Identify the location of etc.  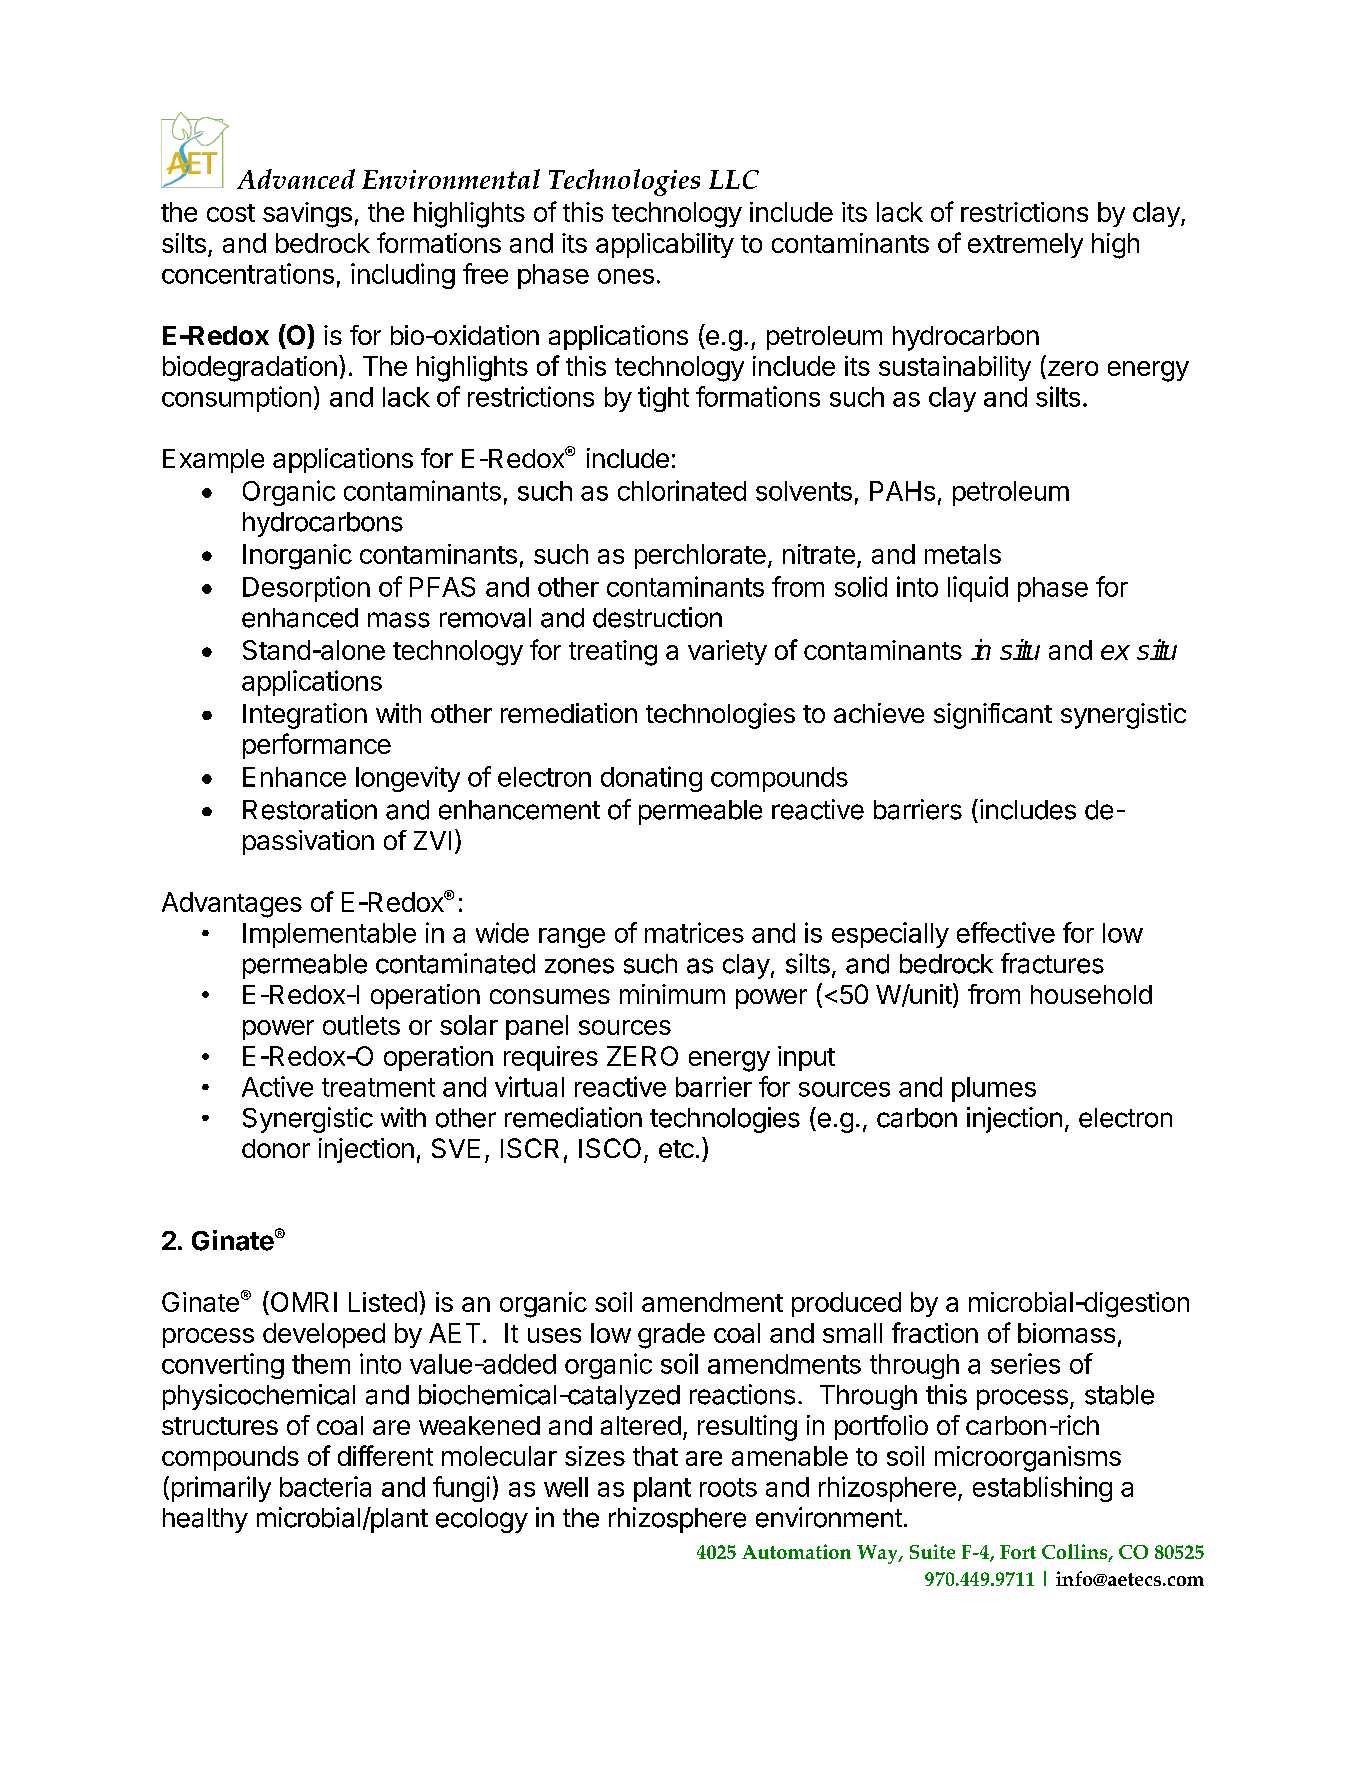
(676, 1149).
